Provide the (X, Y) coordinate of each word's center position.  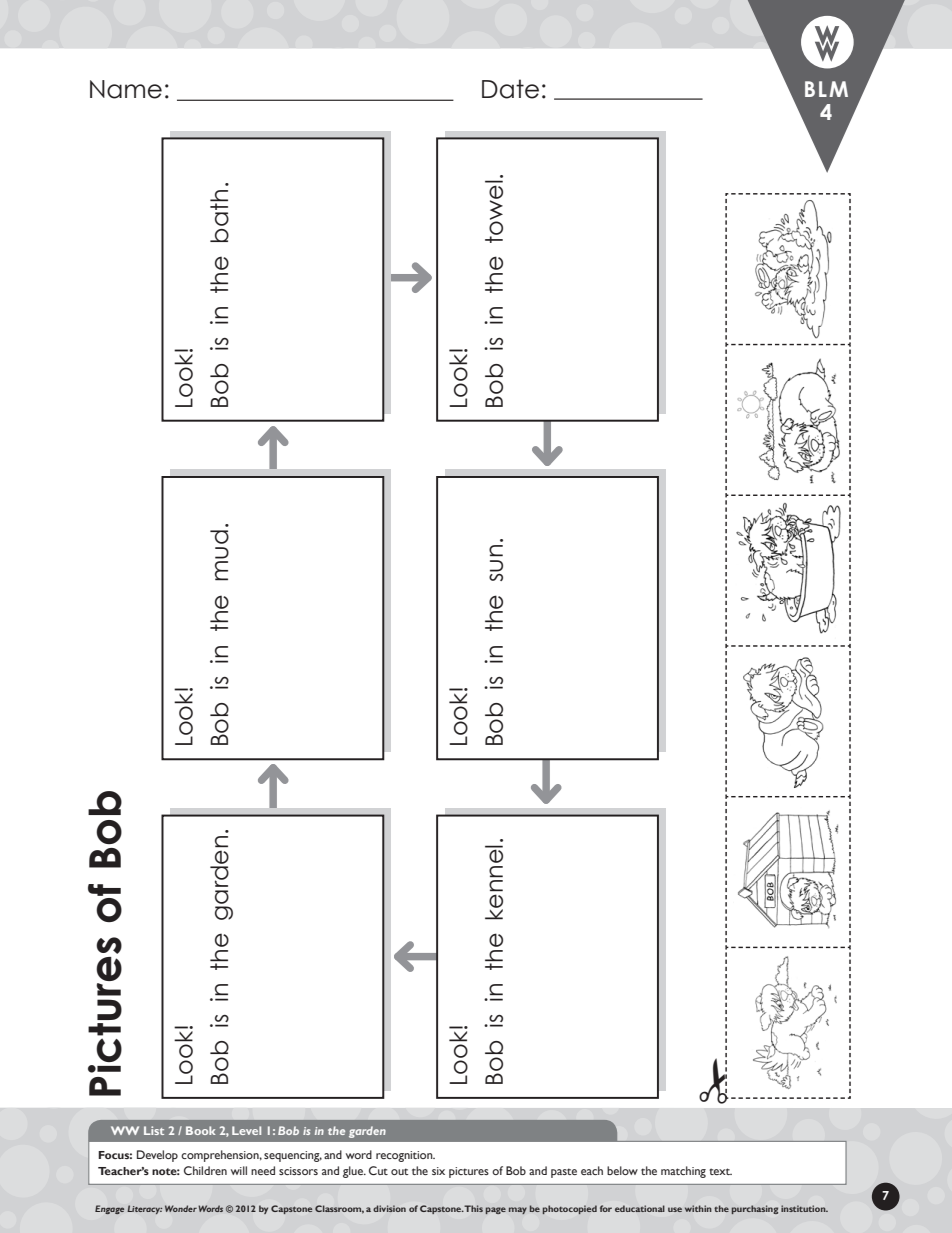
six (438, 1171)
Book (200, 1130)
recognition (405, 1156)
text (720, 1171)
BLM (826, 89)
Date (510, 89)
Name (126, 89)
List (154, 1130)
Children (205, 1170)
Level (246, 1130)
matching (683, 1172)
